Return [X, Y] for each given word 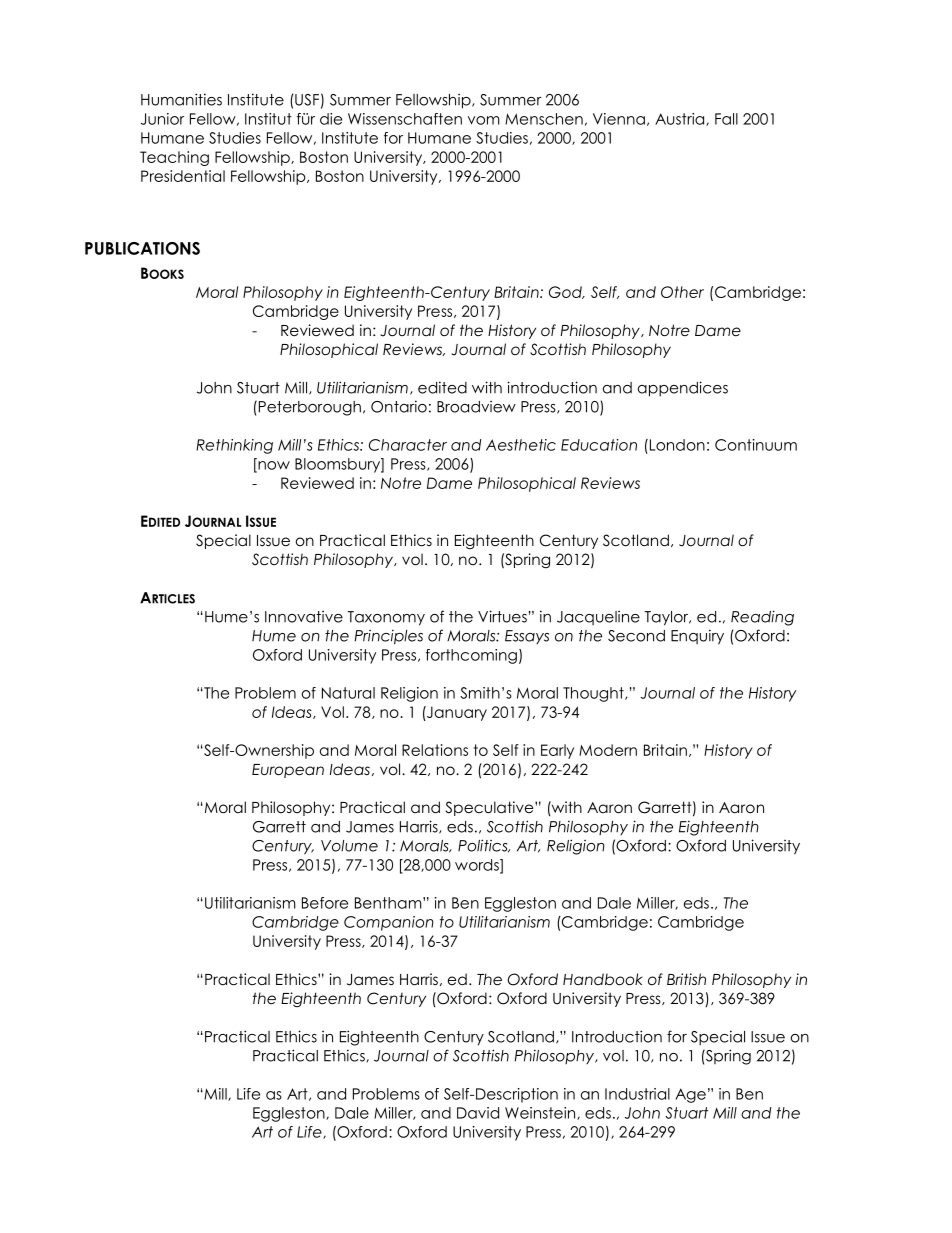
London [676, 445]
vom [484, 120]
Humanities [181, 99]
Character [408, 445]
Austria [681, 119]
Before [325, 903]
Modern [608, 750]
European [288, 771]
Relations [435, 750]
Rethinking [234, 446]
